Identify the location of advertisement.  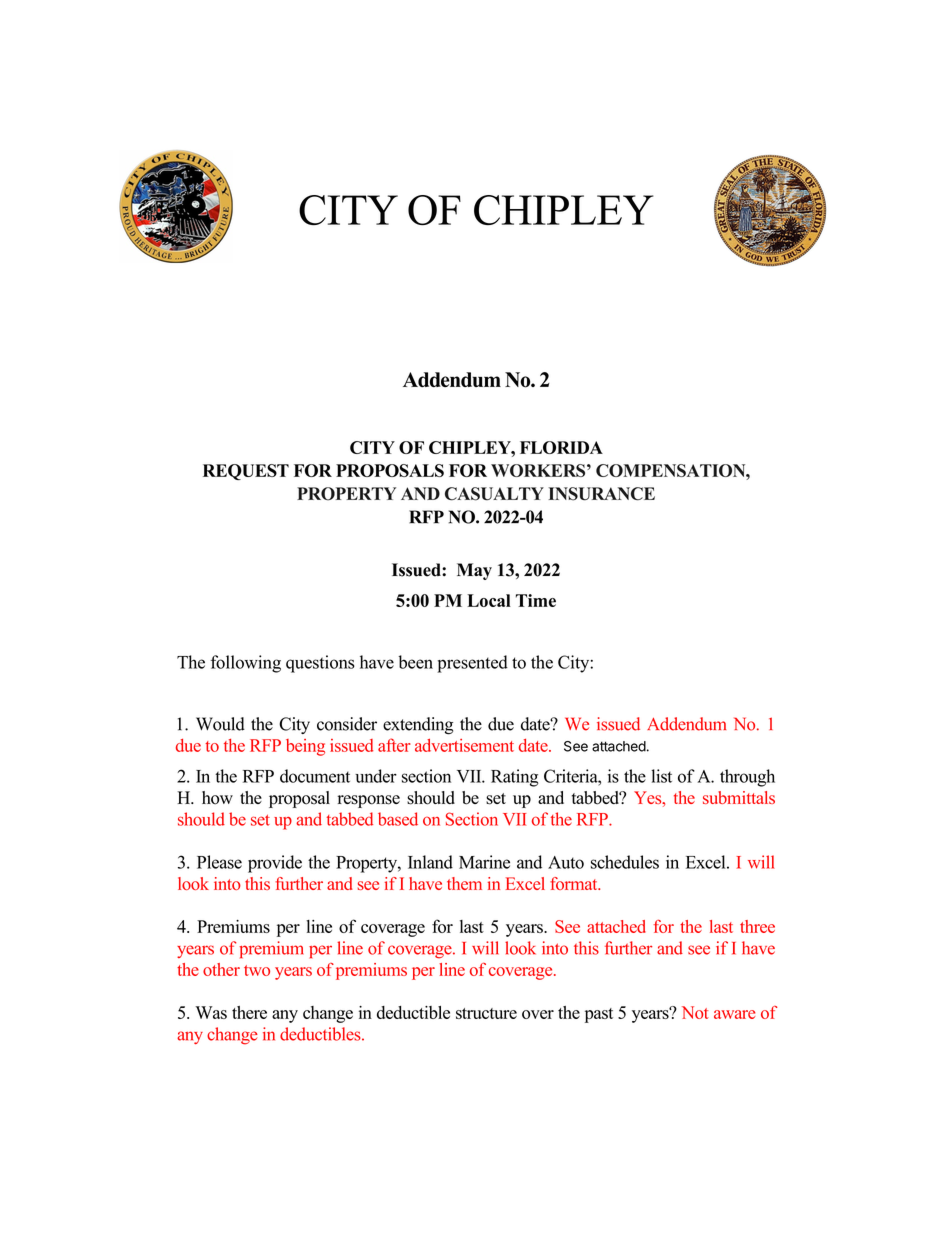
(464, 745).
